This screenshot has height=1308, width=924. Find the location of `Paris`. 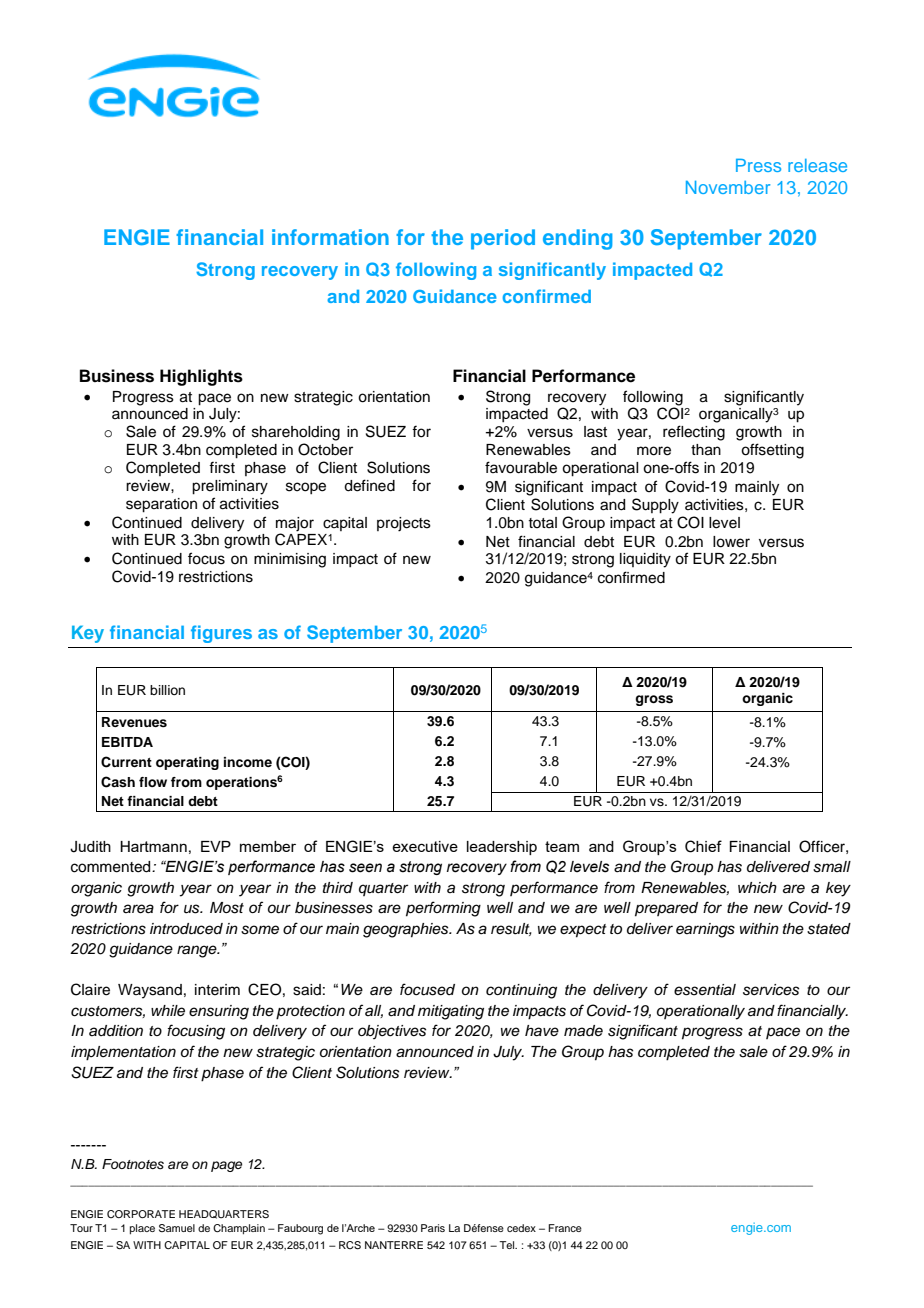

Paris is located at coordinates (433, 1228).
